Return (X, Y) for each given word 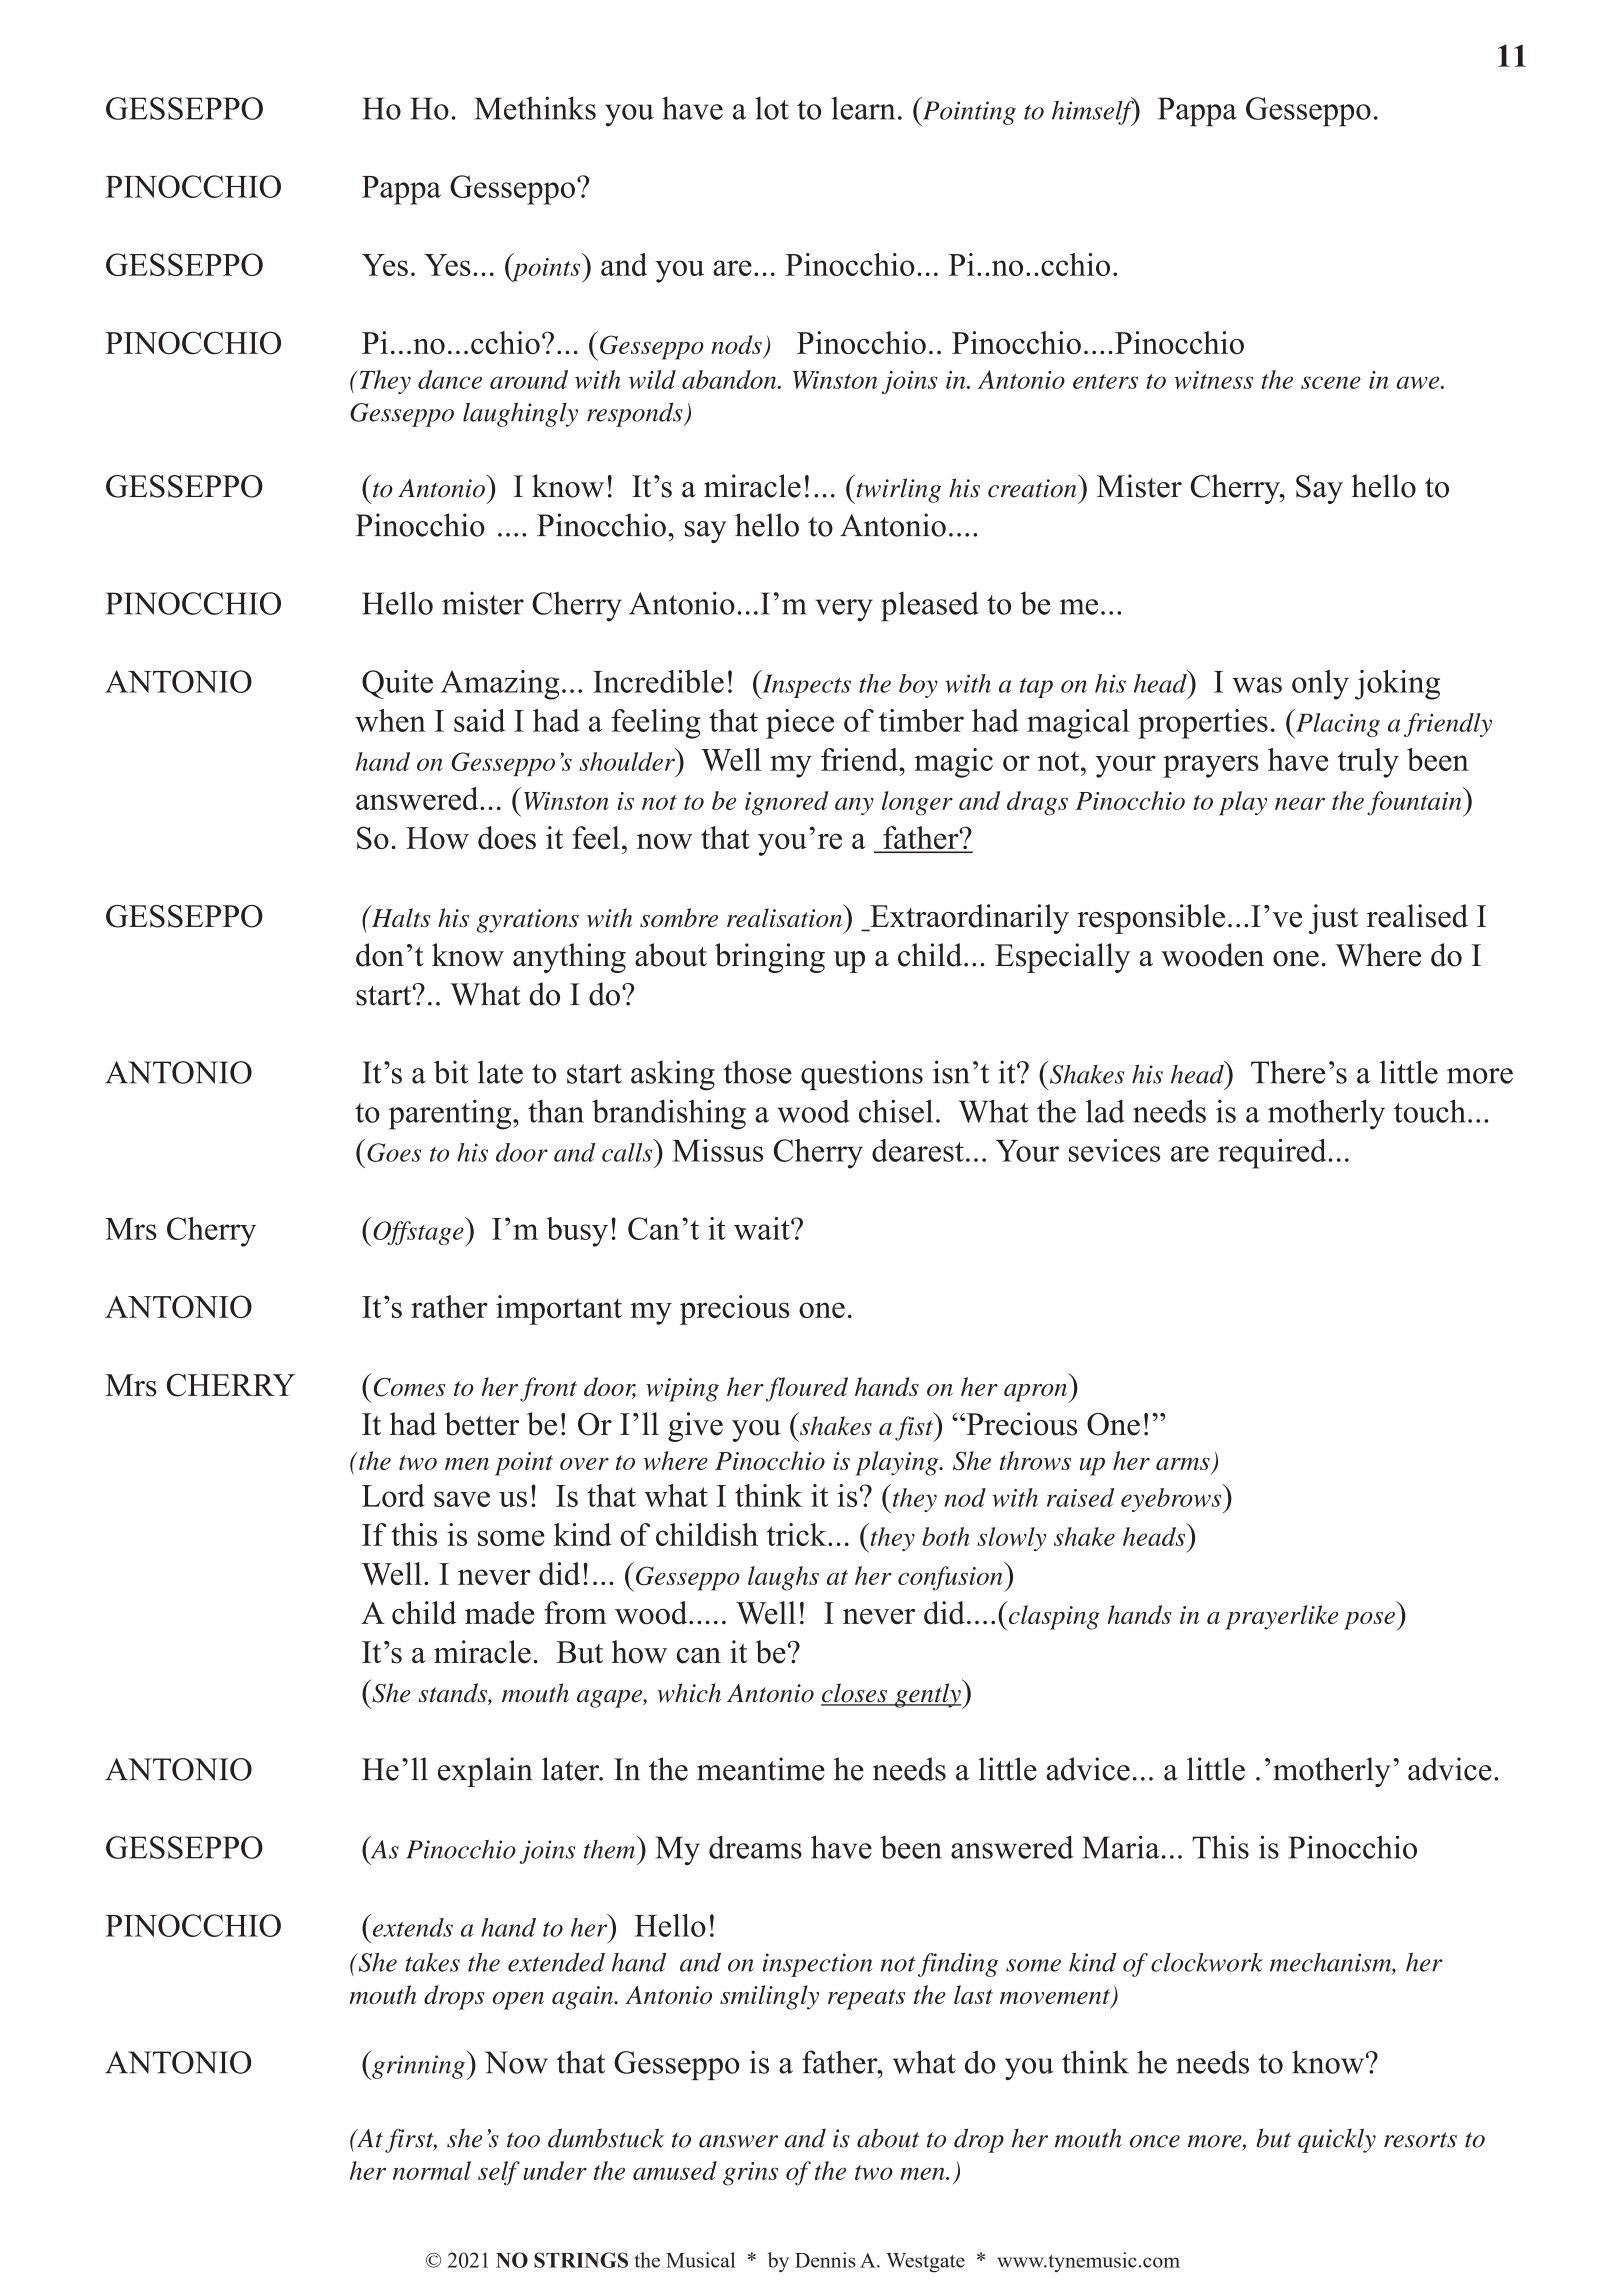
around (529, 379)
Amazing (500, 685)
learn (863, 108)
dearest (918, 1150)
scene (1331, 382)
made (499, 1613)
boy (918, 686)
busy (577, 1232)
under (555, 2170)
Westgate (925, 2263)
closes (855, 1694)
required (1272, 1154)
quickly (1337, 2140)
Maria (1121, 1847)
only (1320, 685)
